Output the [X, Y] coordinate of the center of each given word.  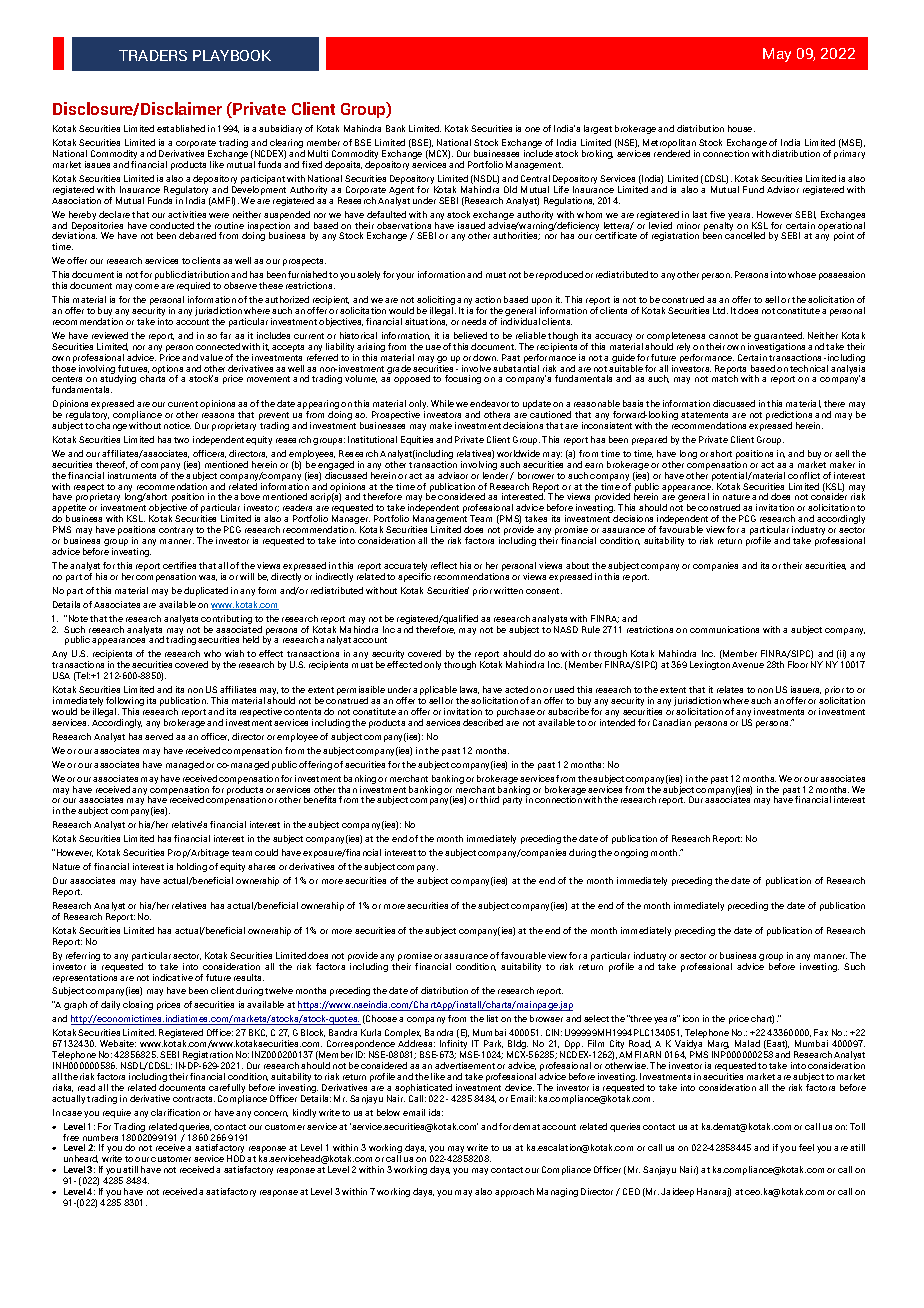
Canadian [672, 722]
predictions [790, 417]
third [489, 799]
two [181, 440]
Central [535, 178]
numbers [100, 1137]
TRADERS [153, 55]
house [741, 128]
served [159, 736]
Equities [417, 440]
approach [514, 1192]
